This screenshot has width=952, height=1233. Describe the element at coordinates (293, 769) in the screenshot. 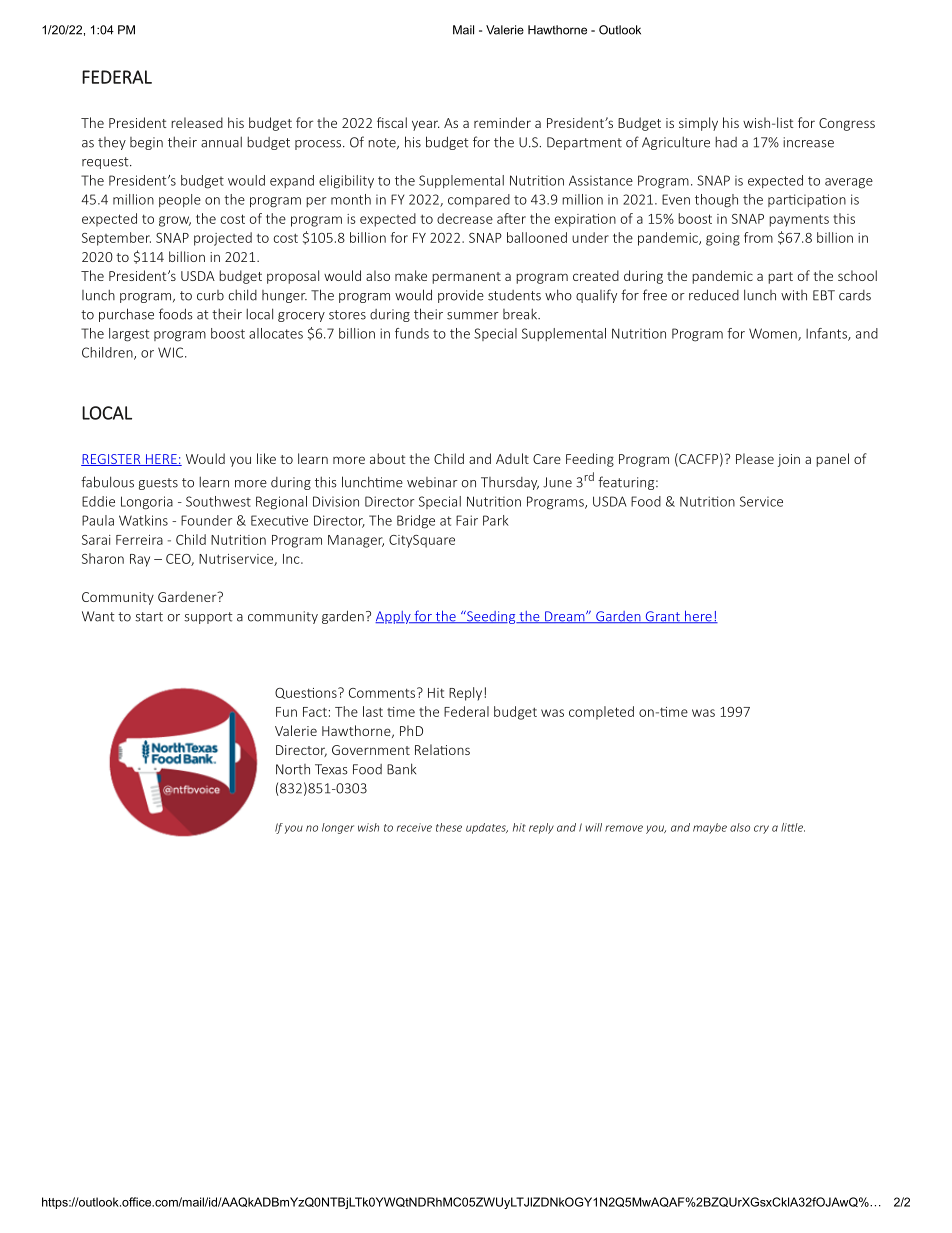

I see `North` at that location.
